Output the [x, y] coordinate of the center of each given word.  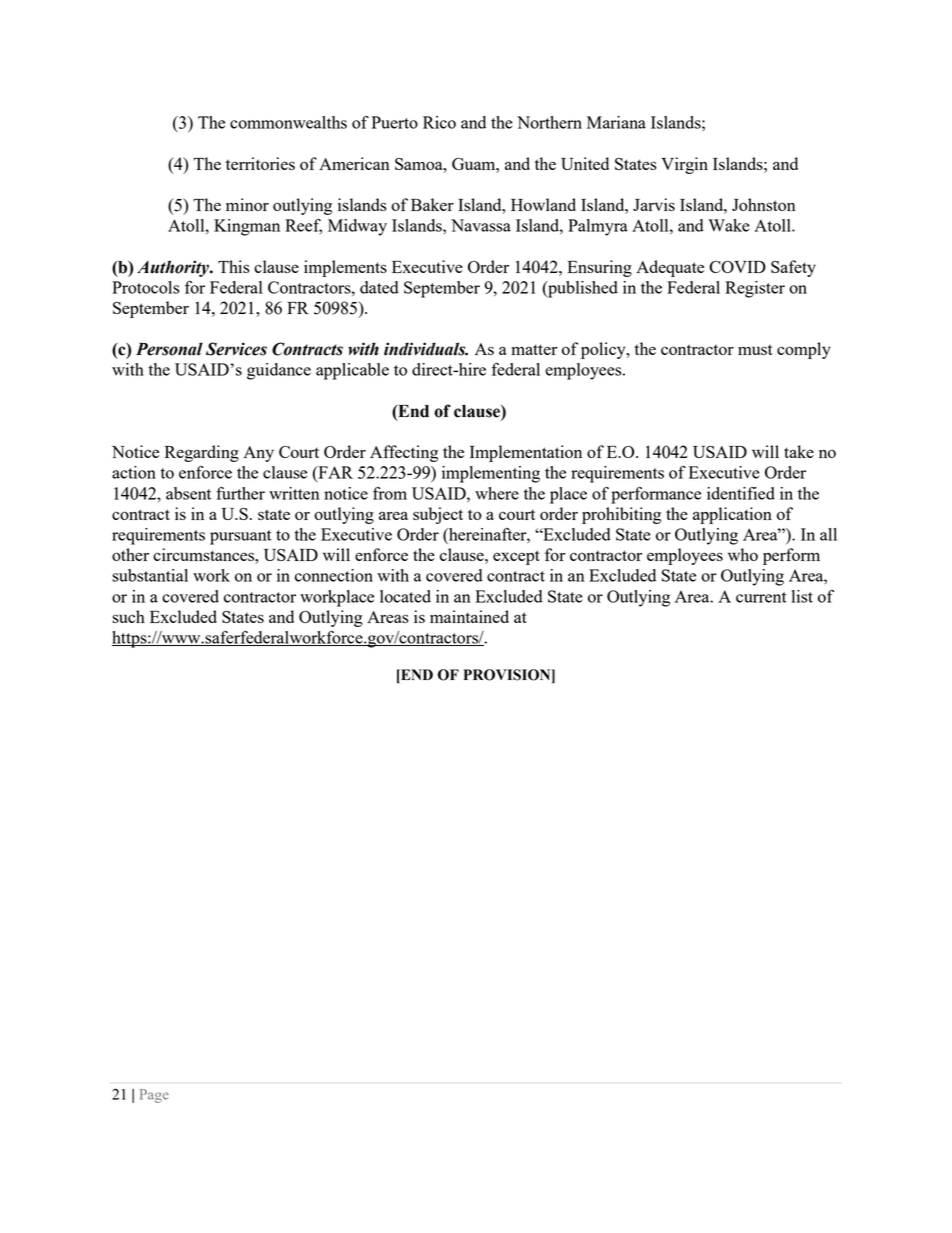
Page [154, 1096]
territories [260, 163]
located [405, 596]
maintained [469, 616]
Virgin [684, 165]
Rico [439, 122]
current [761, 597]
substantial [150, 575]
